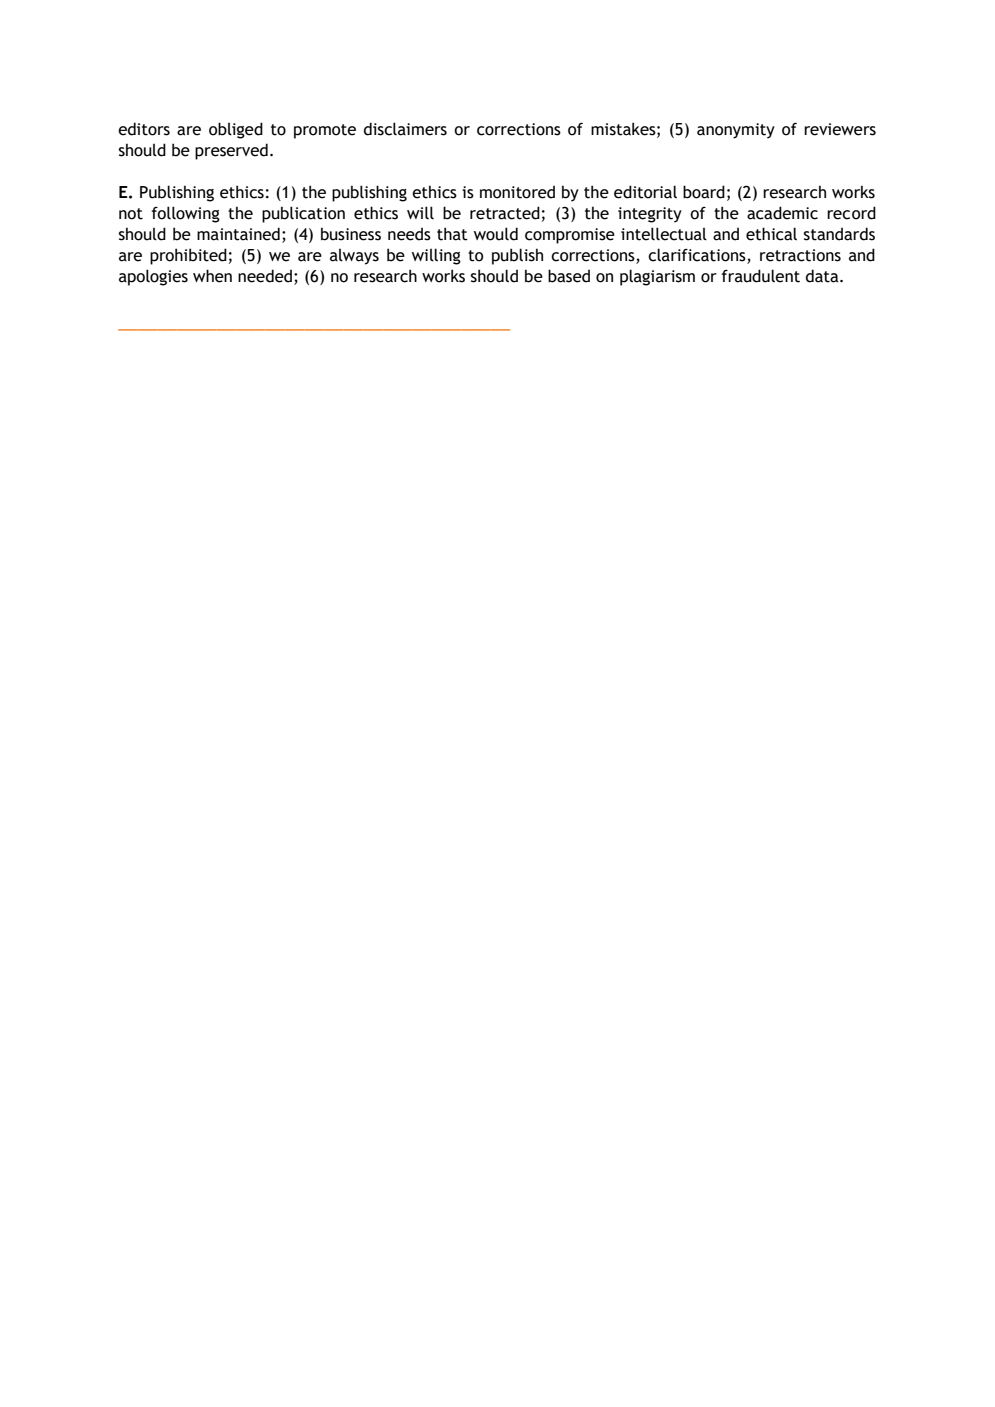  What do you see at coordinates (186, 214) in the screenshot?
I see `following` at bounding box center [186, 214].
